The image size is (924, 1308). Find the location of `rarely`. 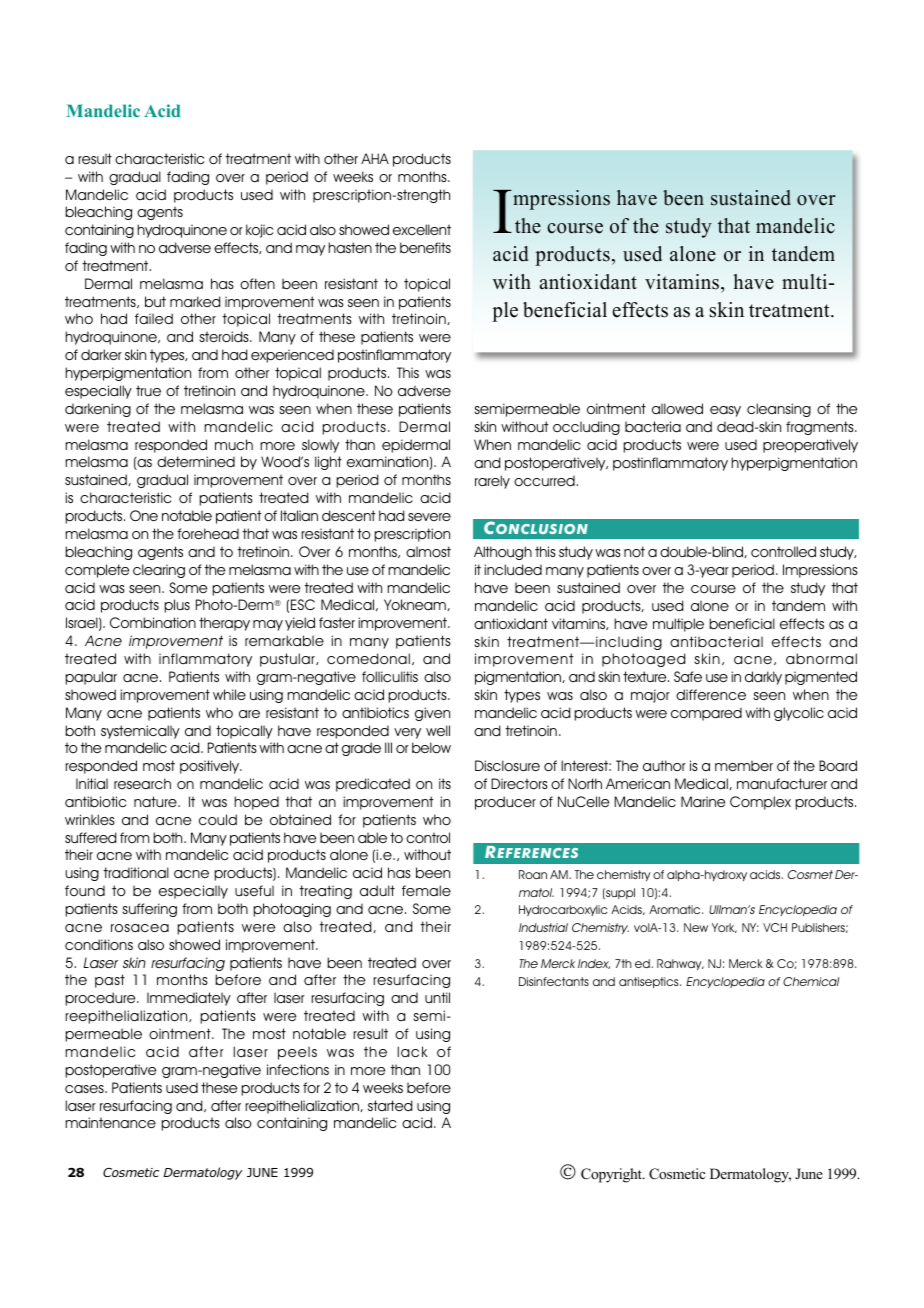

rarely is located at coordinates (492, 482).
